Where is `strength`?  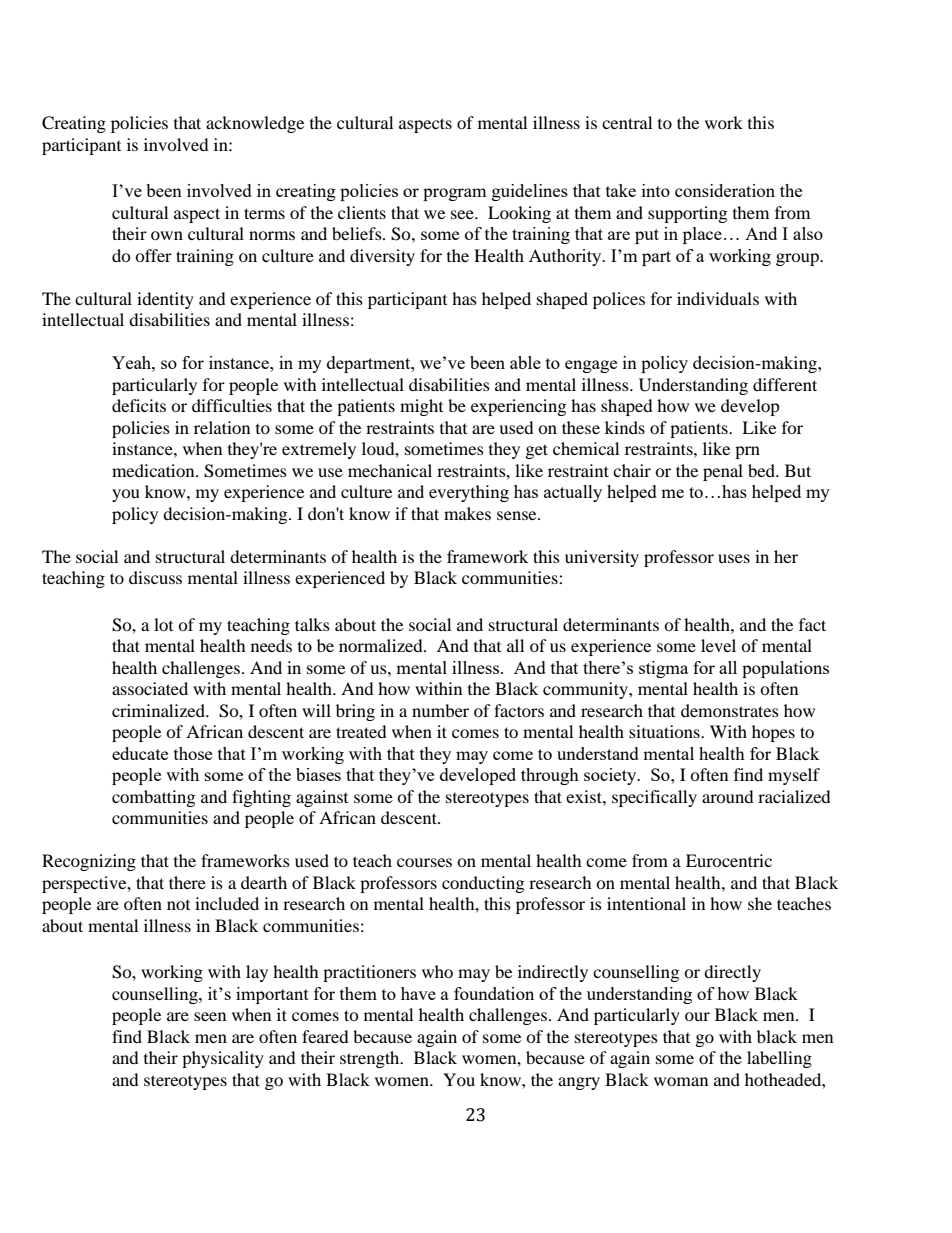 strength is located at coordinates (371, 1059).
